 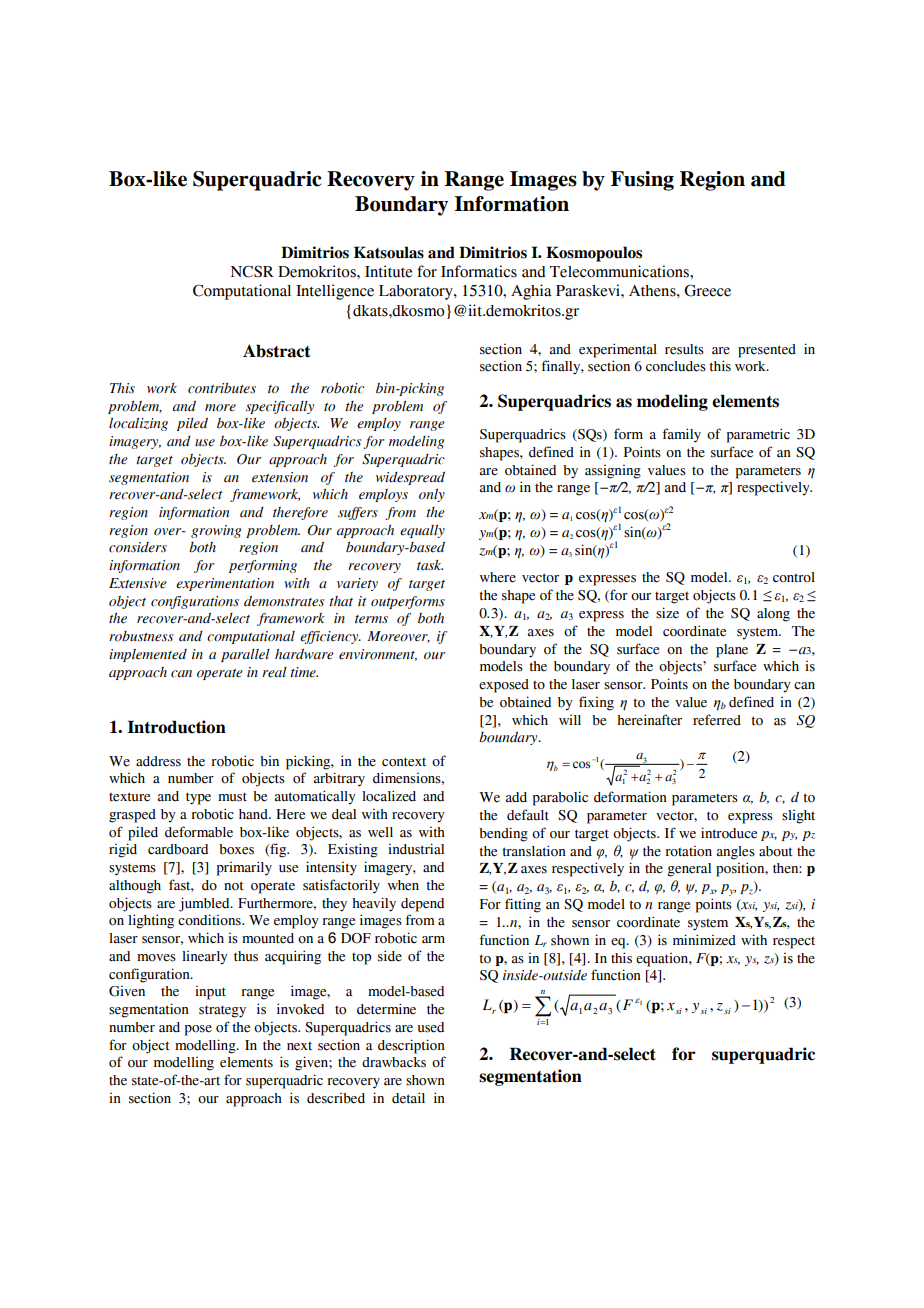 What do you see at coordinates (717, 720) in the screenshot?
I see `referred` at bounding box center [717, 720].
